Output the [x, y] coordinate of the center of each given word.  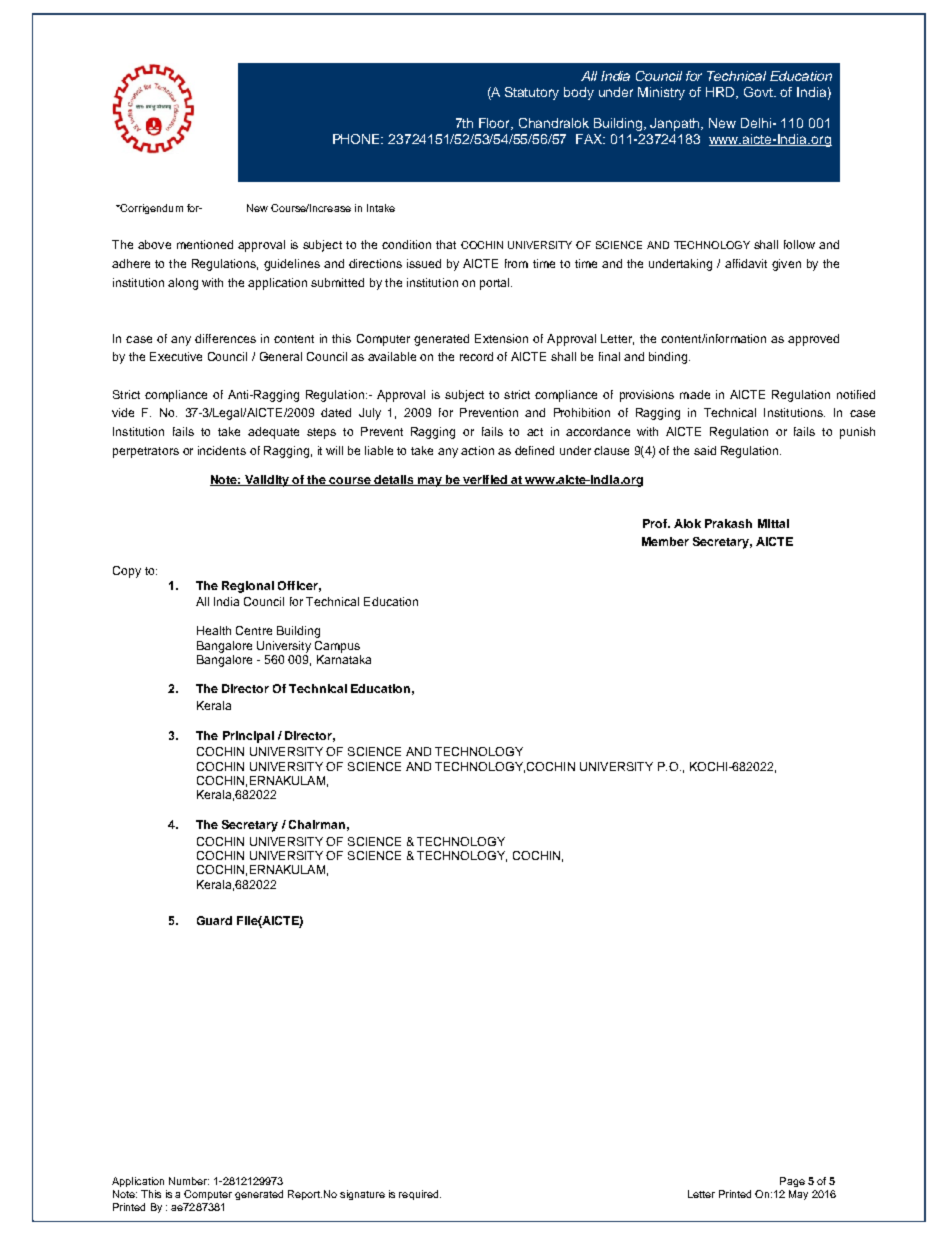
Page [792, 1182]
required [420, 1195]
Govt [760, 92]
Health [214, 630]
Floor [496, 124]
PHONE [358, 139]
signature [362, 1195]
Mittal [773, 523]
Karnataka [344, 659]
